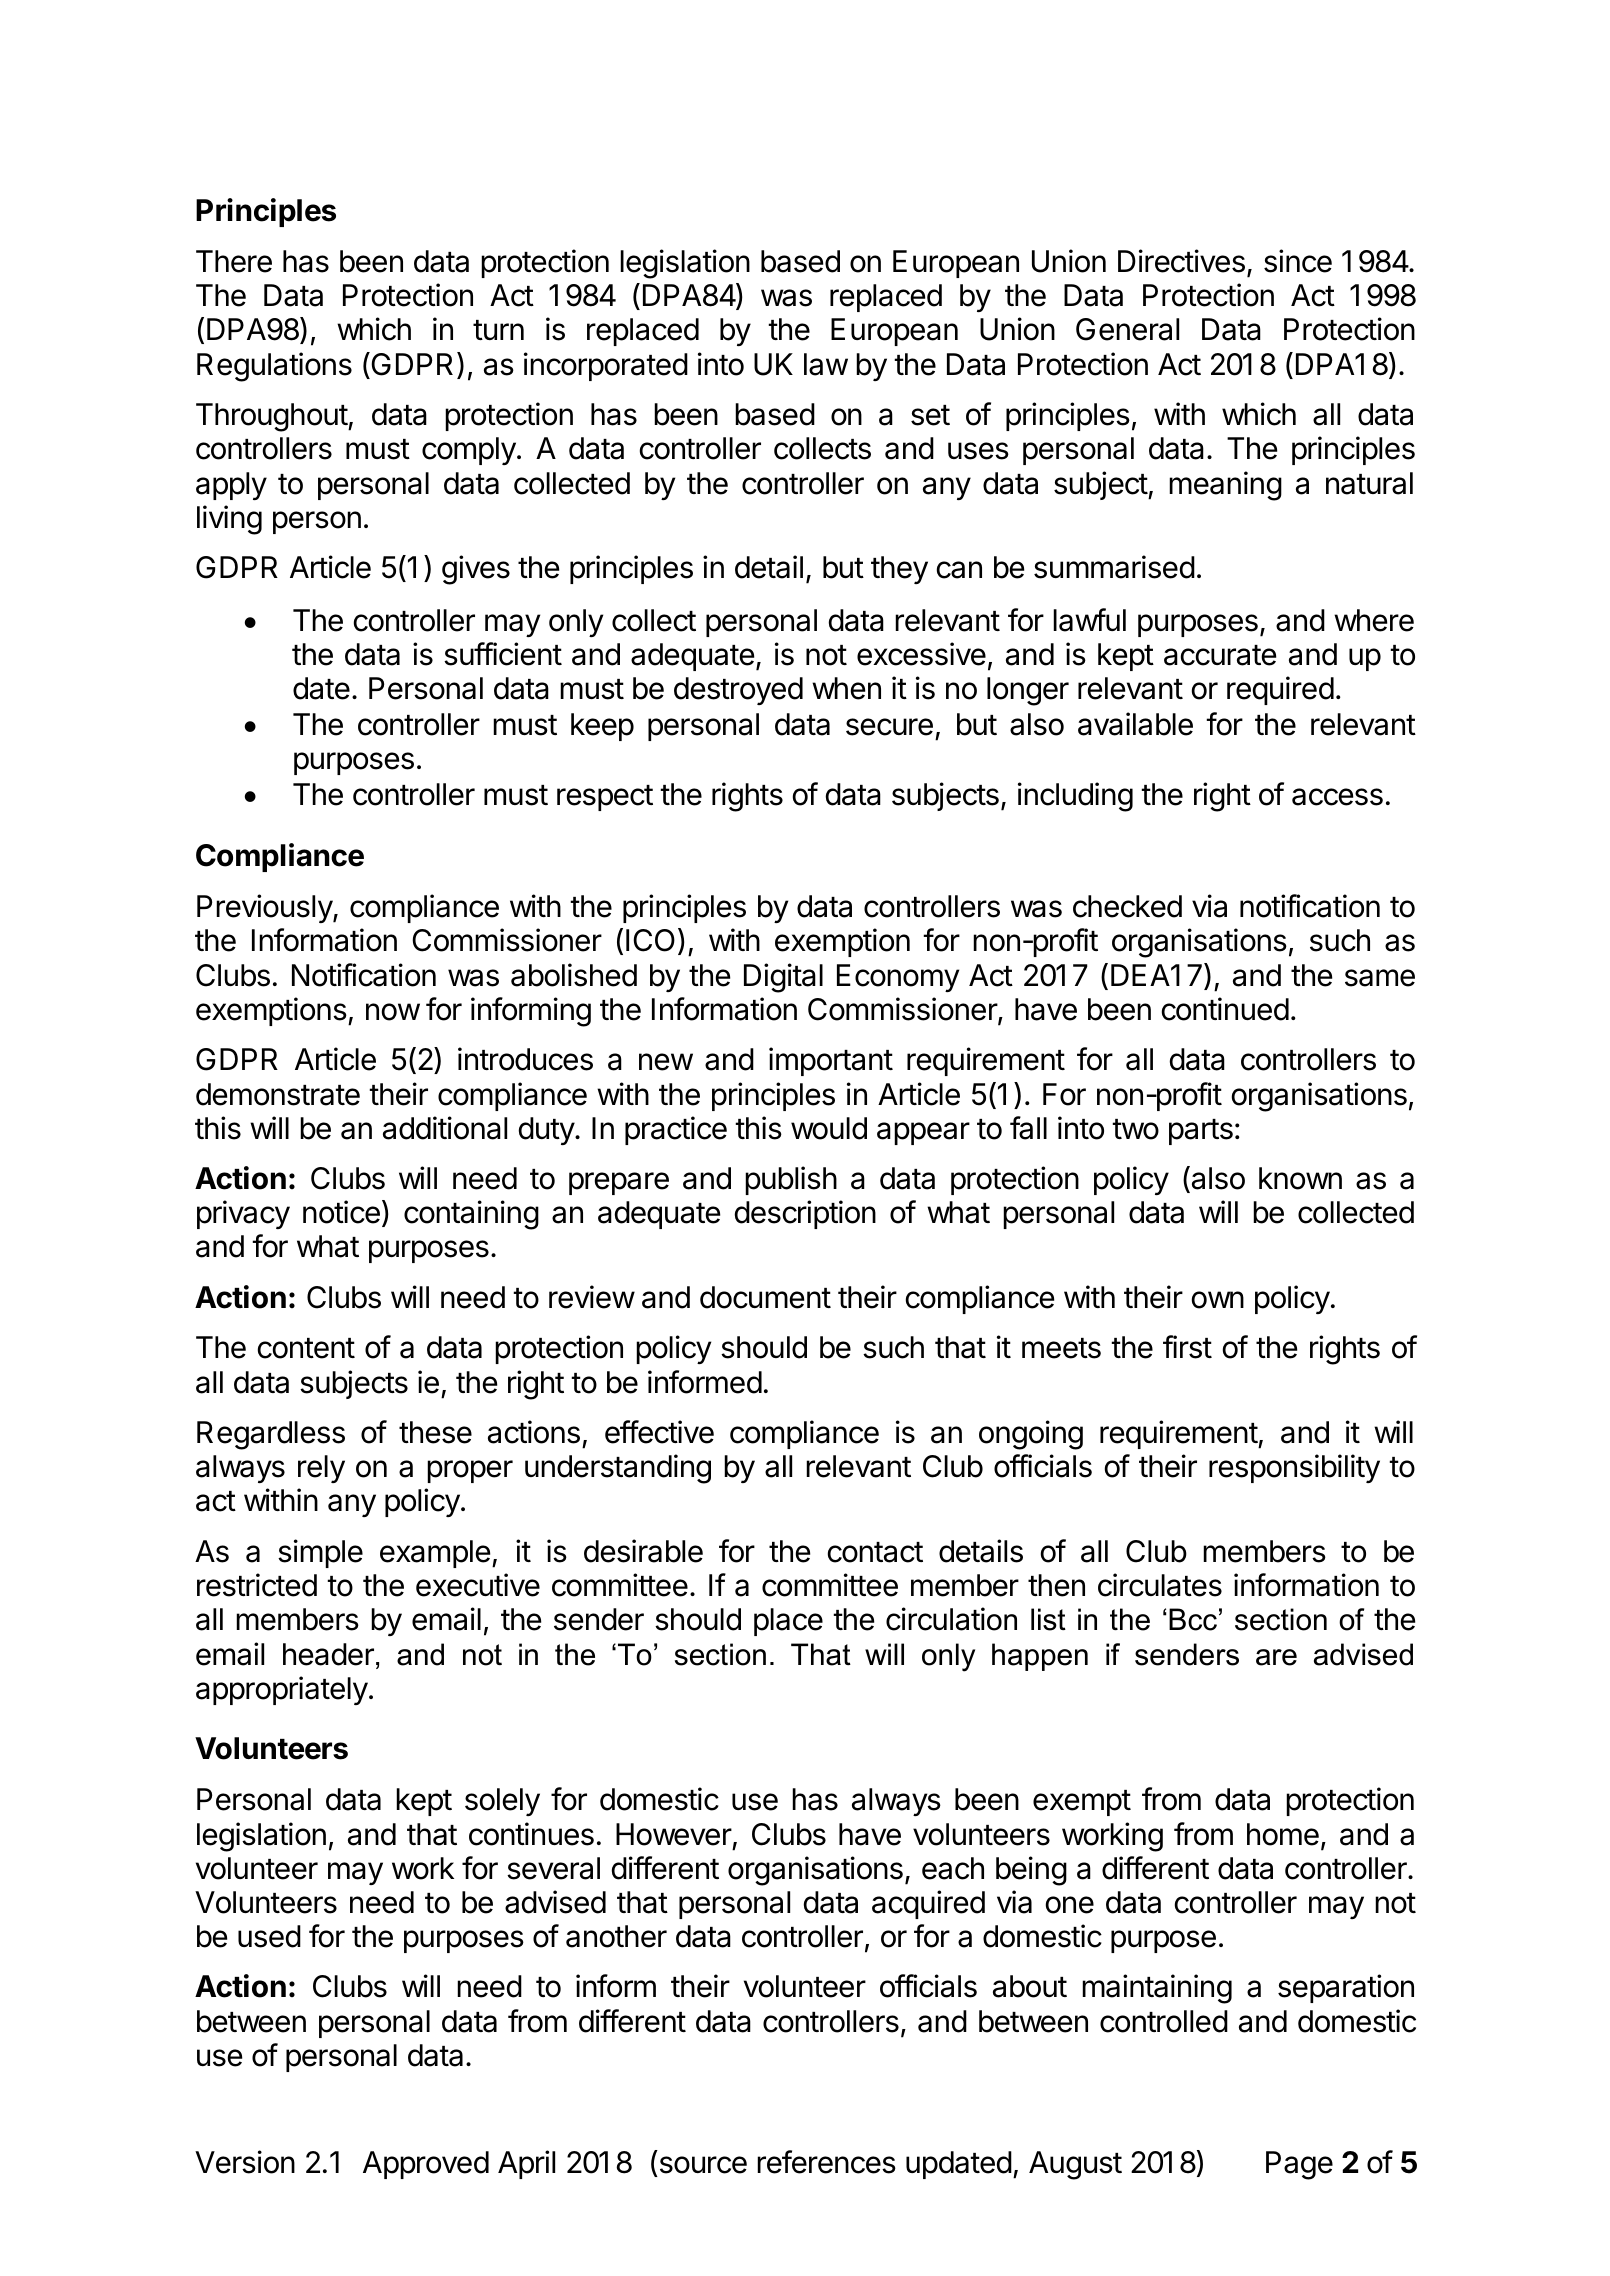 The image size is (1610, 2276). What do you see at coordinates (805, 1214) in the page?
I see `description` at bounding box center [805, 1214].
